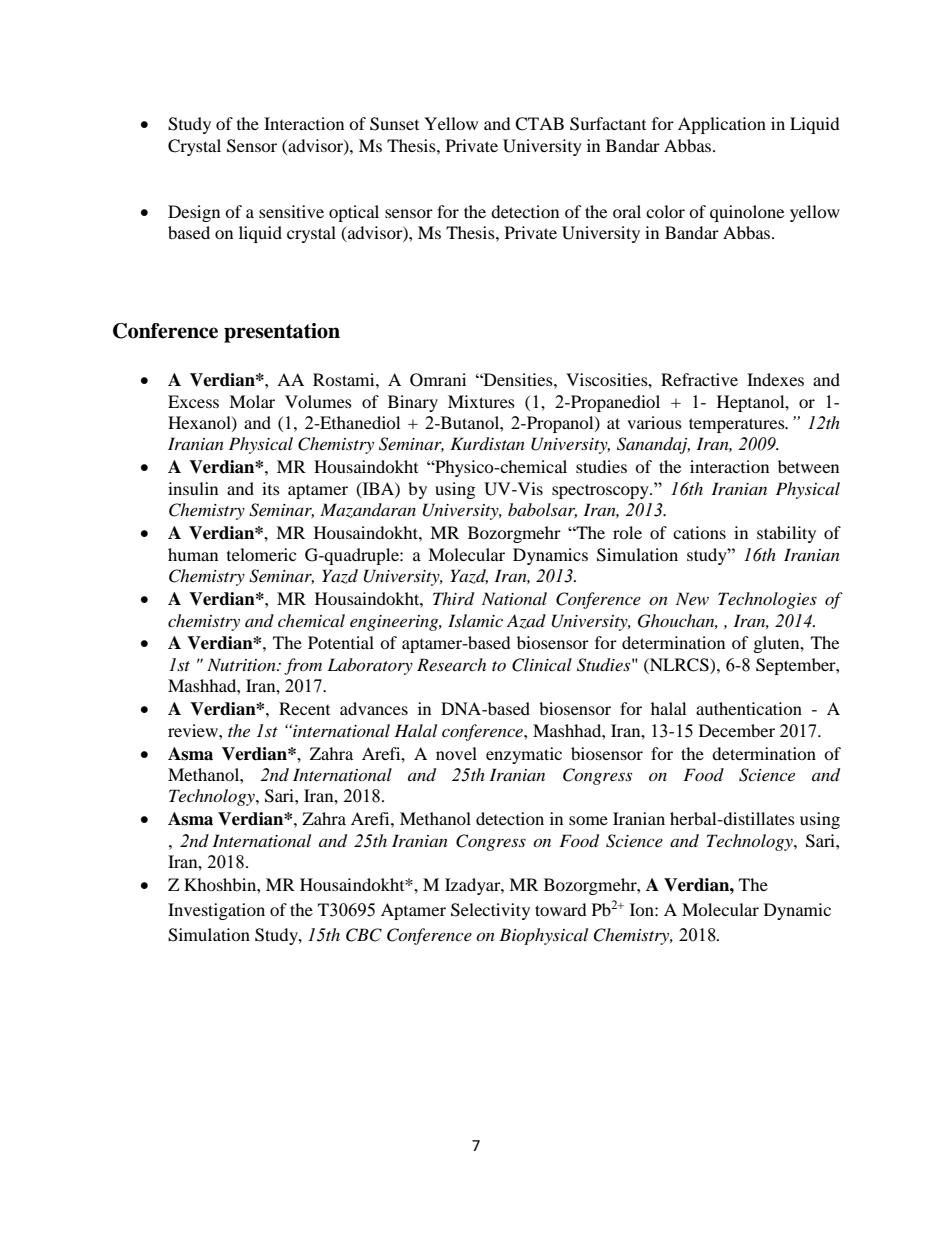  What do you see at coordinates (490, 911) in the screenshot?
I see `Selectivity` at bounding box center [490, 911].
